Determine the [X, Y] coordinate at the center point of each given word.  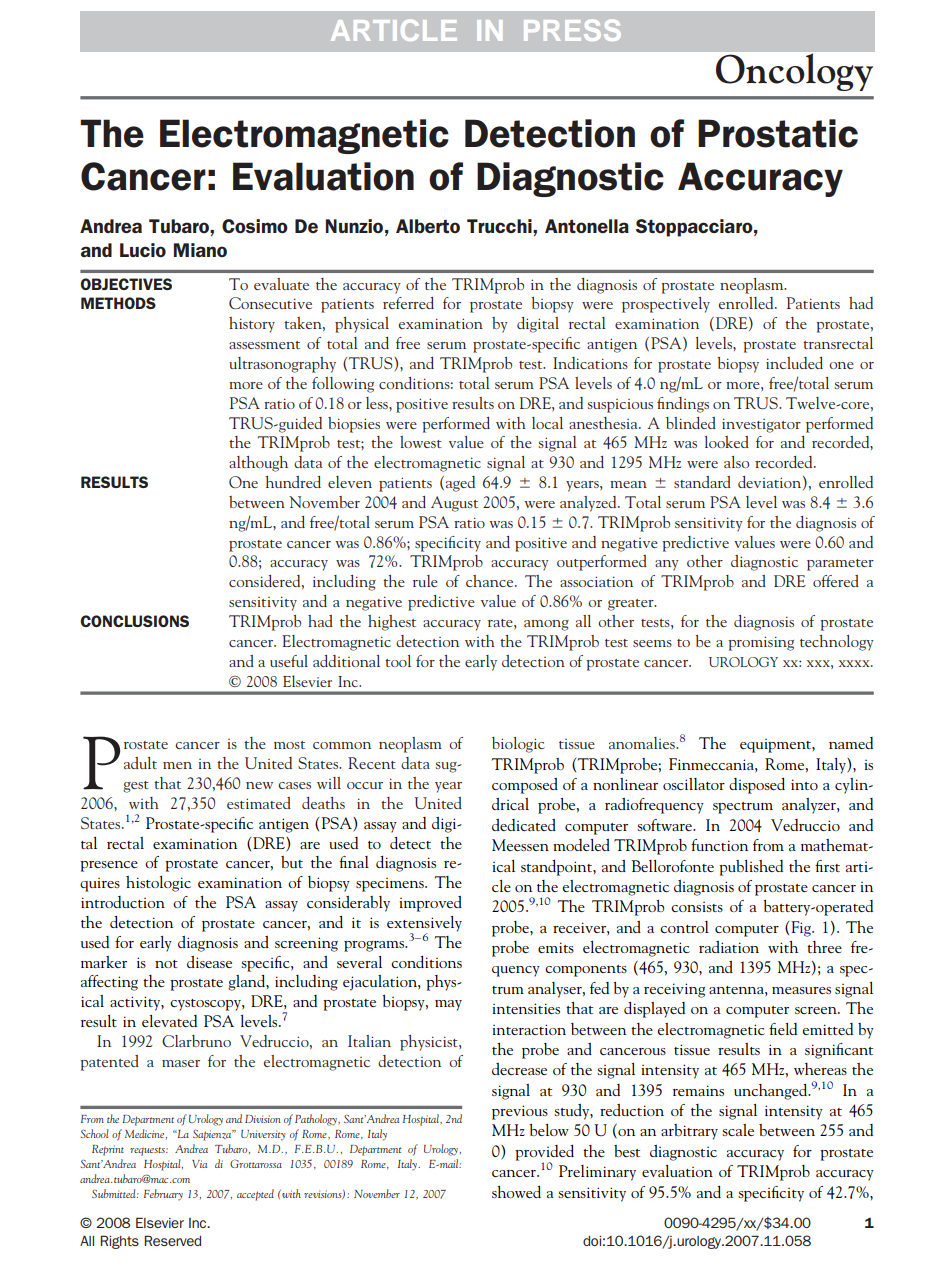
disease [209, 962]
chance [491, 581]
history [252, 325]
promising [761, 643]
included [794, 363]
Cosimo [255, 226]
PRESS [572, 30]
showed [516, 1192]
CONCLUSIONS [134, 621]
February [163, 1195]
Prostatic [778, 133]
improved [430, 904]
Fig [802, 929]
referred [408, 303]
